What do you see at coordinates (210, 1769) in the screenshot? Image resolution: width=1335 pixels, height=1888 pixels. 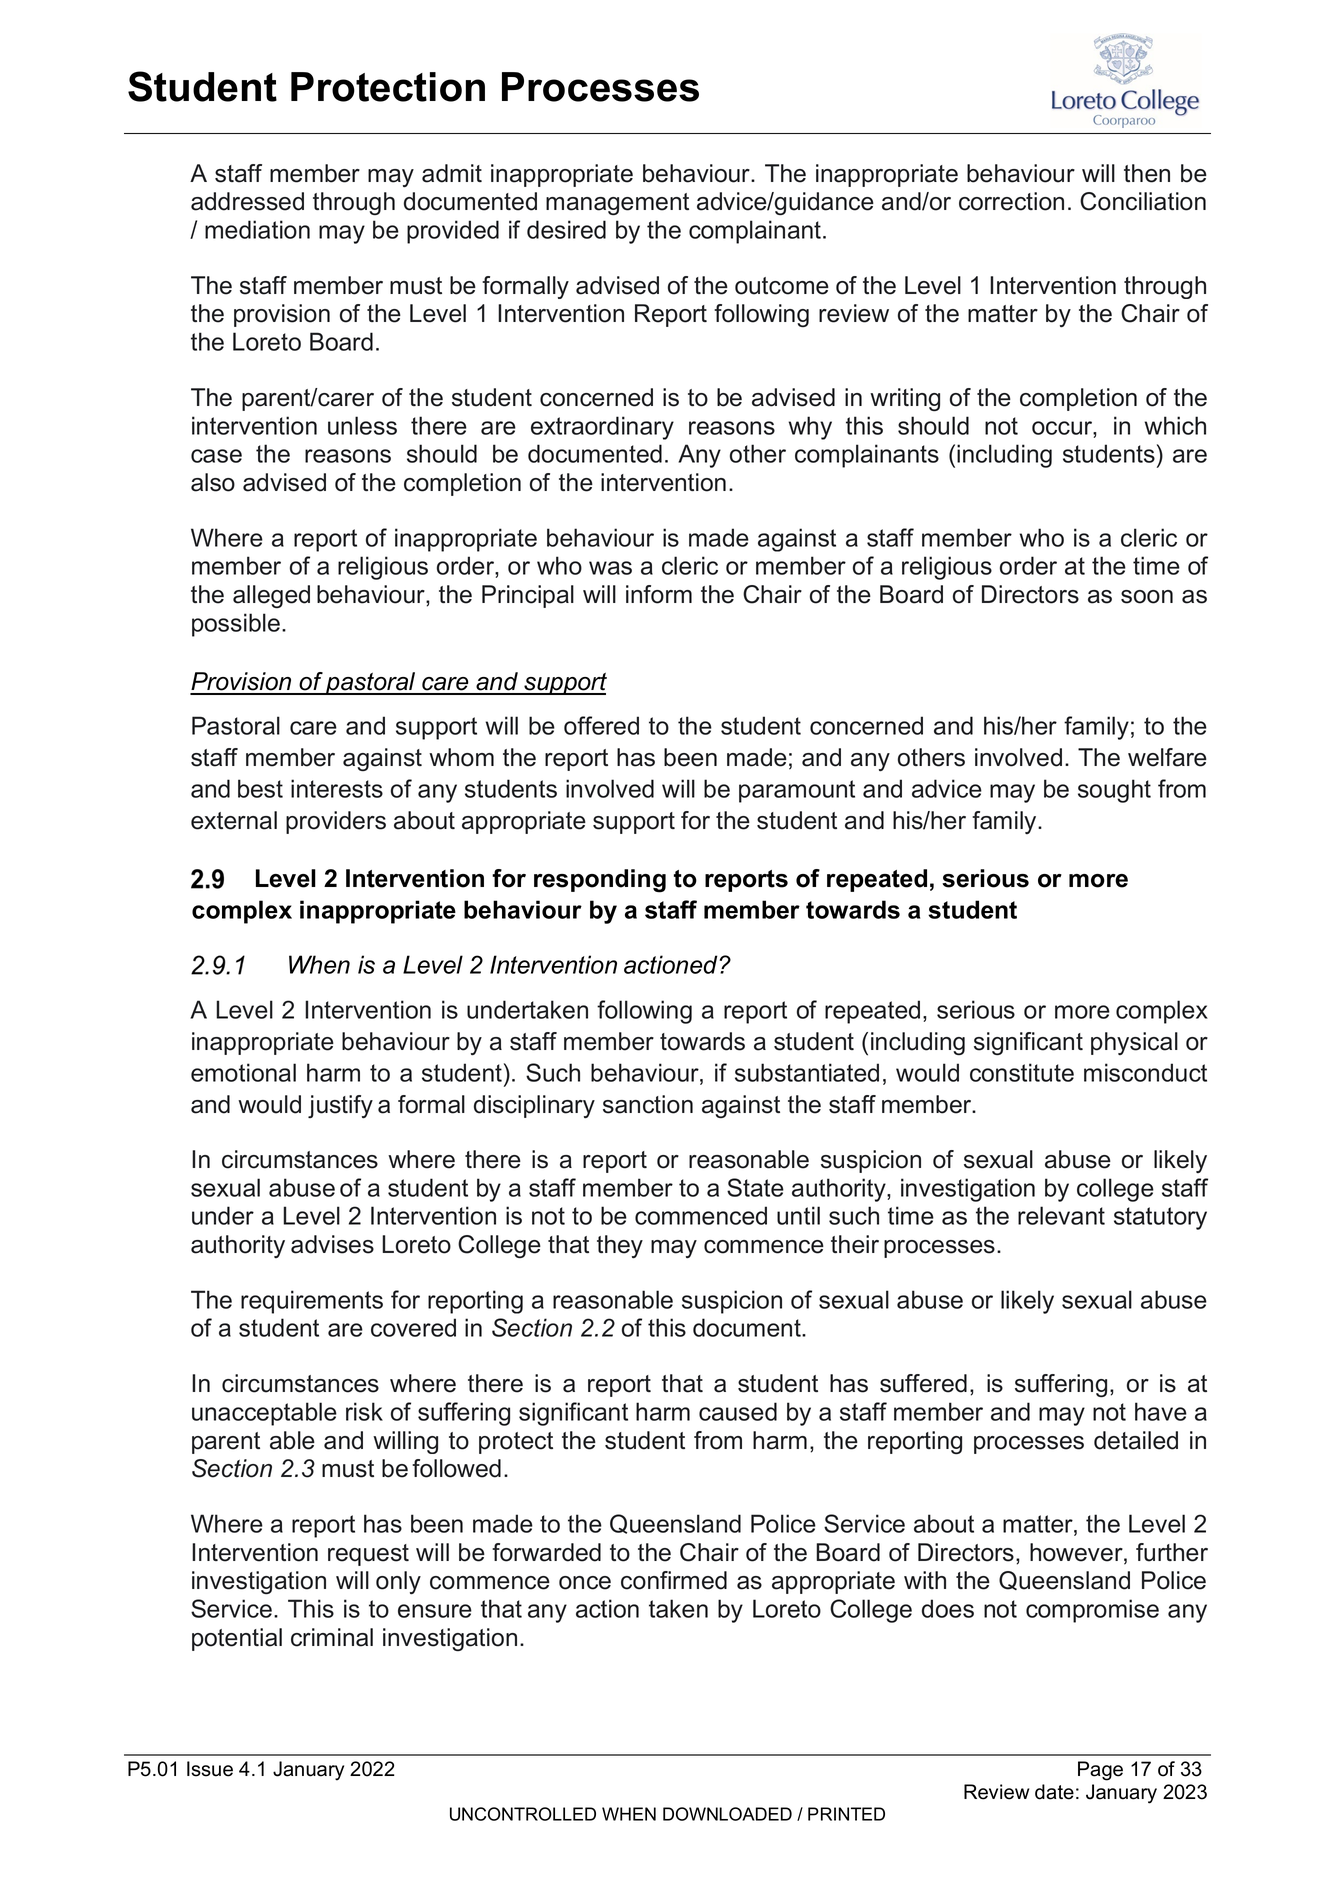 I see `Issue` at bounding box center [210, 1769].
